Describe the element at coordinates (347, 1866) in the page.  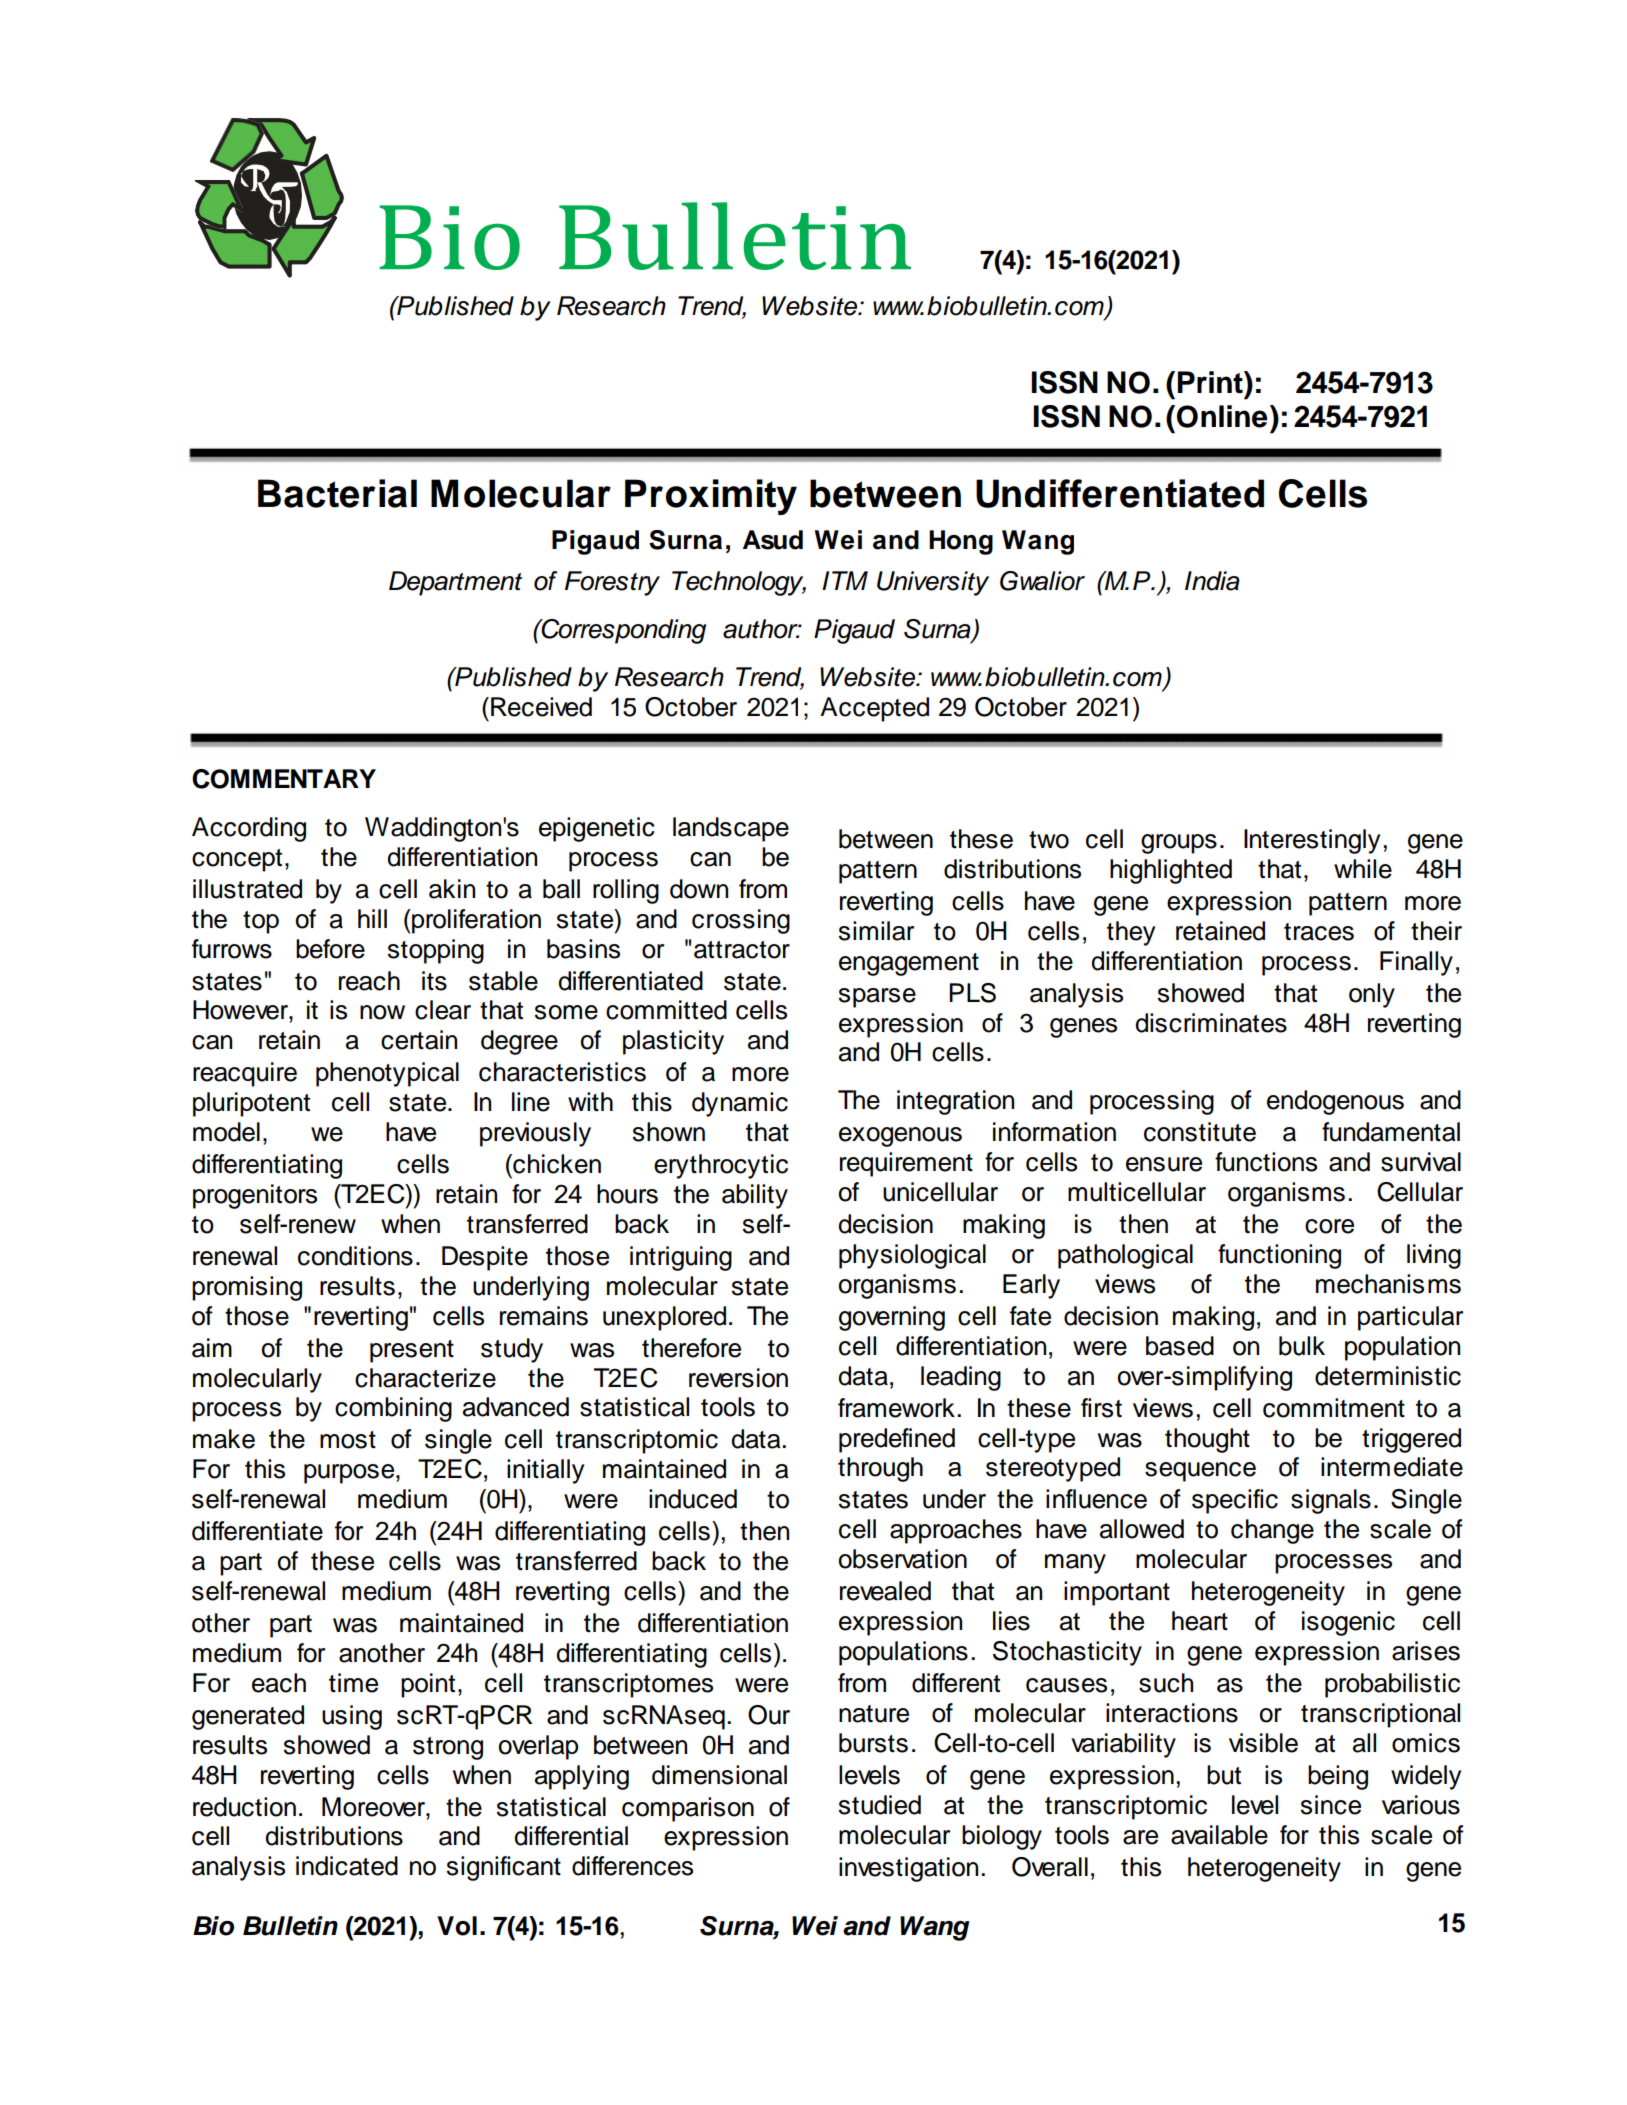
I see `indicated` at that location.
